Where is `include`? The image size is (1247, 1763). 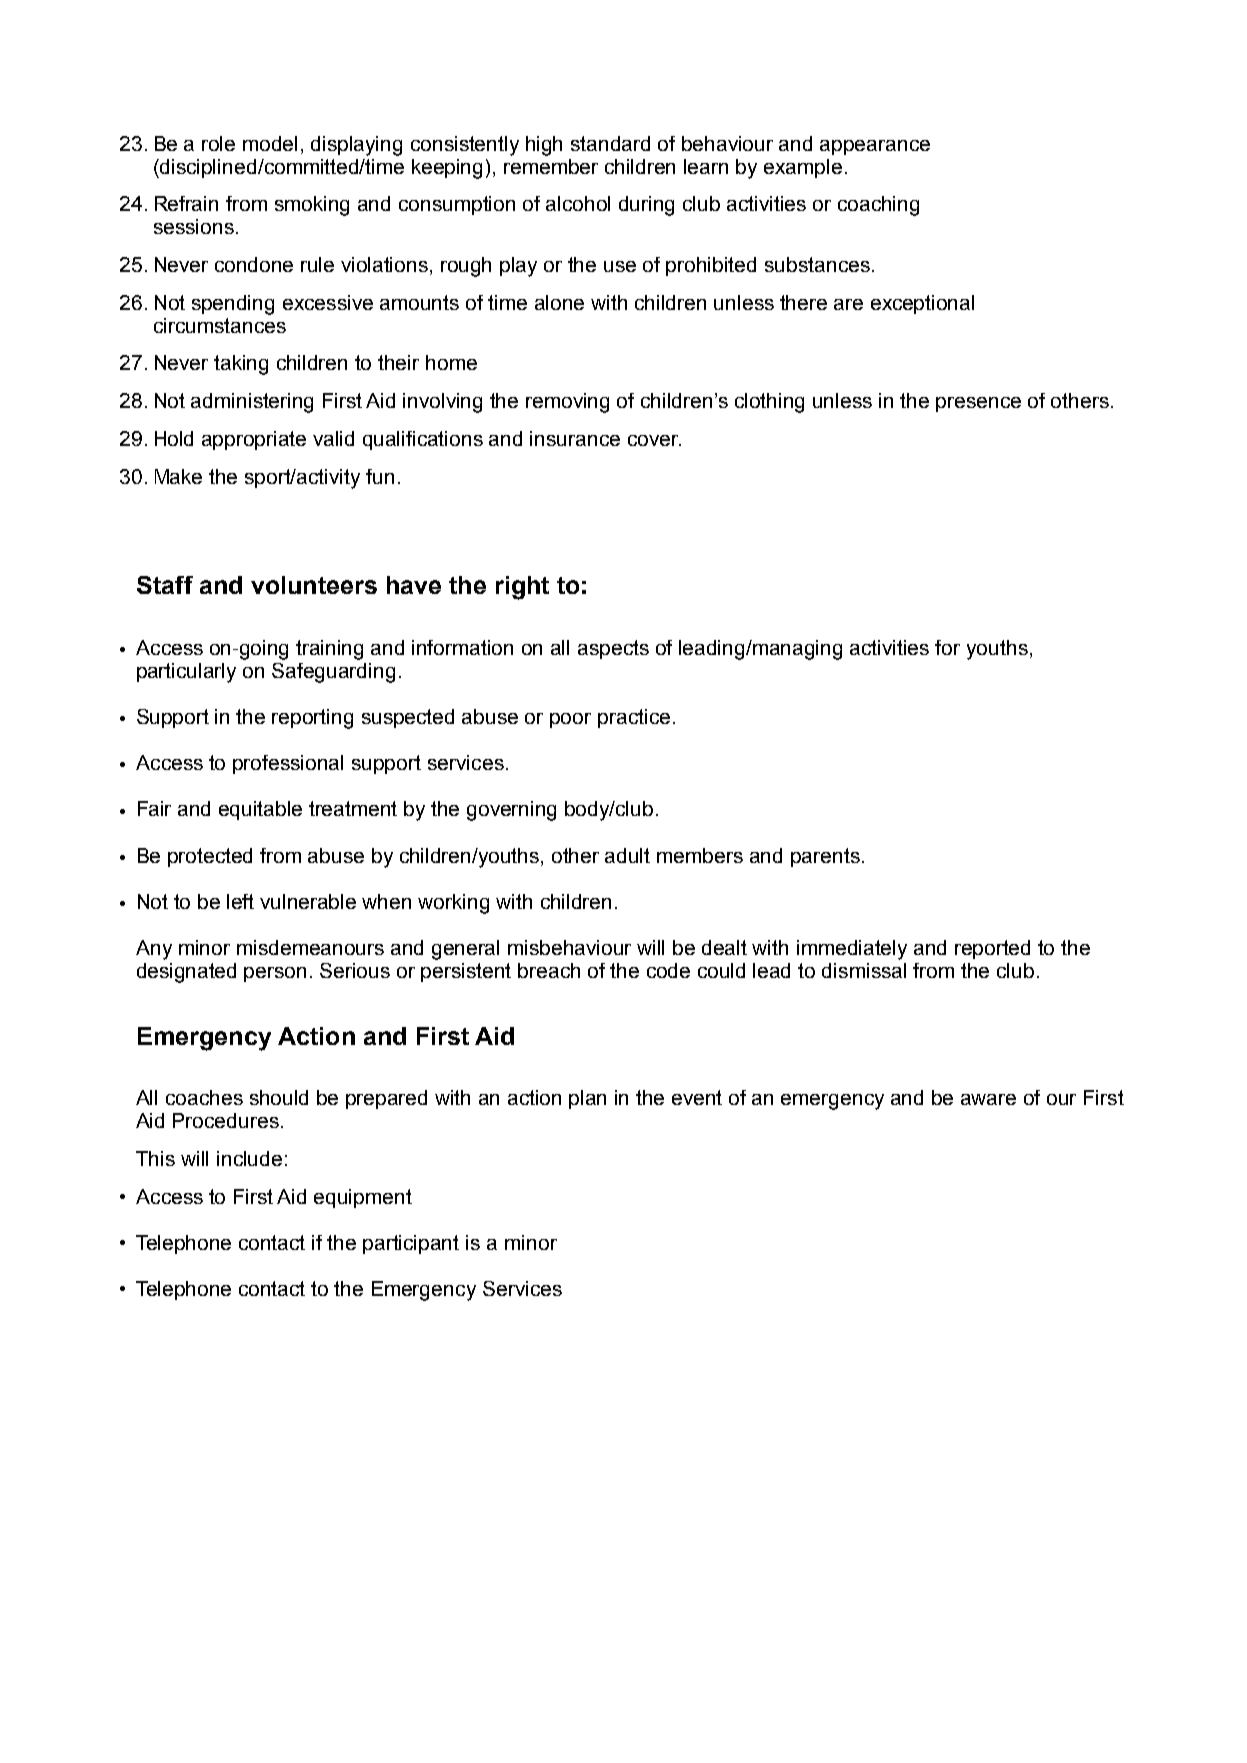
include is located at coordinates (249, 1158).
